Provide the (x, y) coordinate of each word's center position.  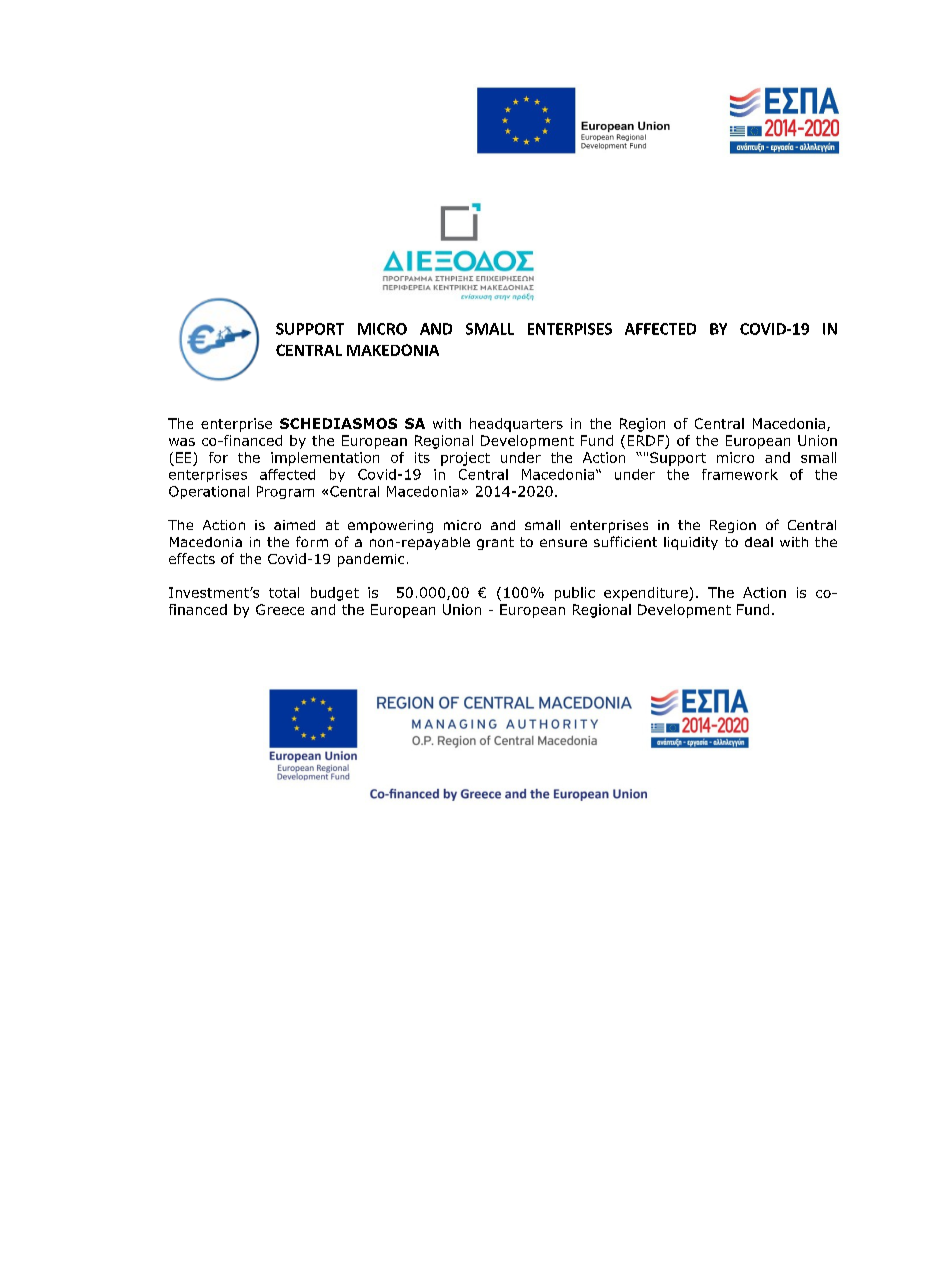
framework (740, 474)
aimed (294, 525)
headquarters (516, 425)
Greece (280, 609)
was (182, 442)
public (575, 594)
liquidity (691, 543)
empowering (390, 526)
